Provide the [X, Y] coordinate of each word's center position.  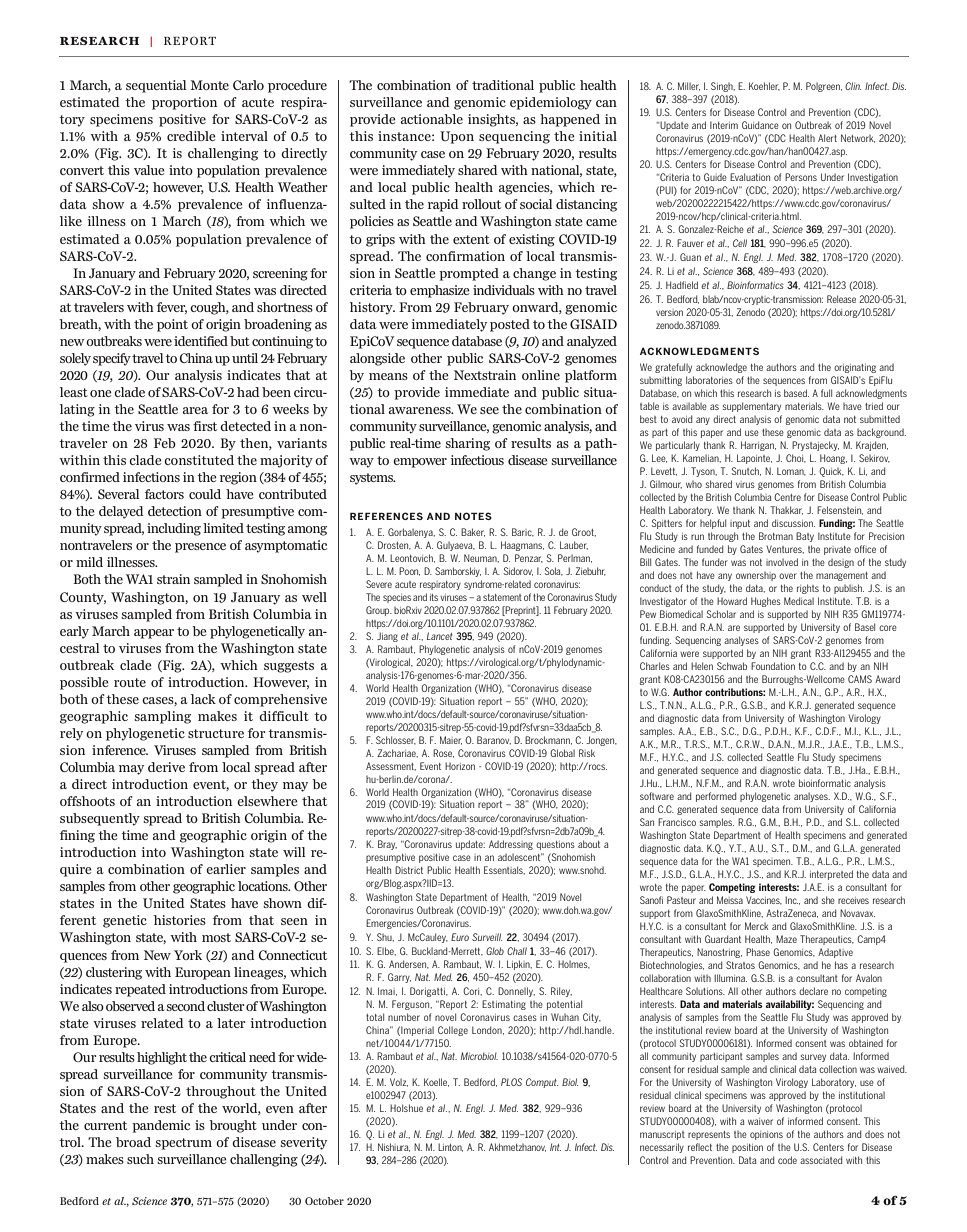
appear [154, 634]
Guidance [760, 125]
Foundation [773, 666]
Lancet [440, 636]
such [140, 1159]
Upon [457, 137]
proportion [184, 103]
